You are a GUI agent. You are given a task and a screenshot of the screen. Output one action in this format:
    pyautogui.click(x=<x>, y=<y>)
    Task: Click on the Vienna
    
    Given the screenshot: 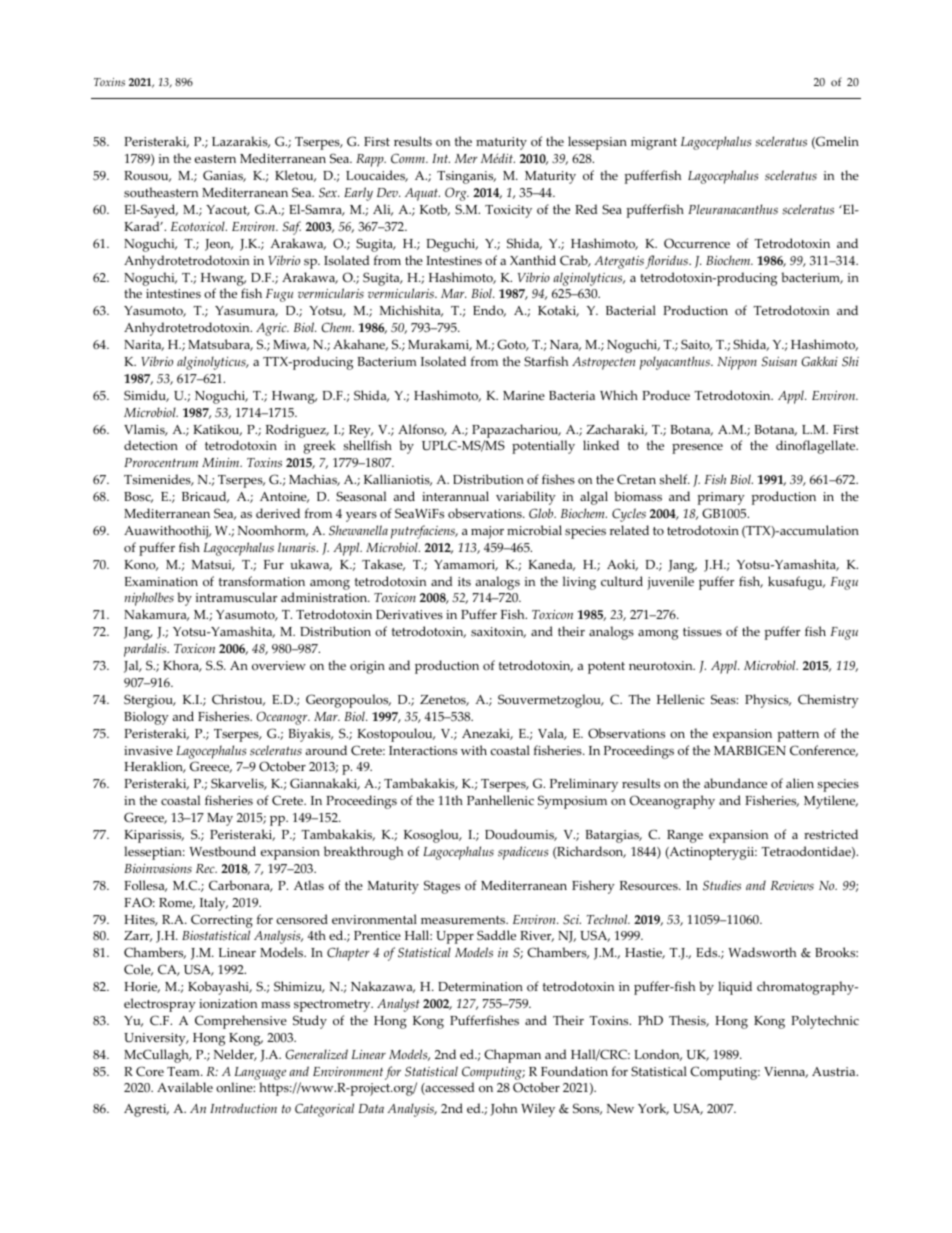 What is the action you would take?
    pyautogui.click(x=786, y=1072)
